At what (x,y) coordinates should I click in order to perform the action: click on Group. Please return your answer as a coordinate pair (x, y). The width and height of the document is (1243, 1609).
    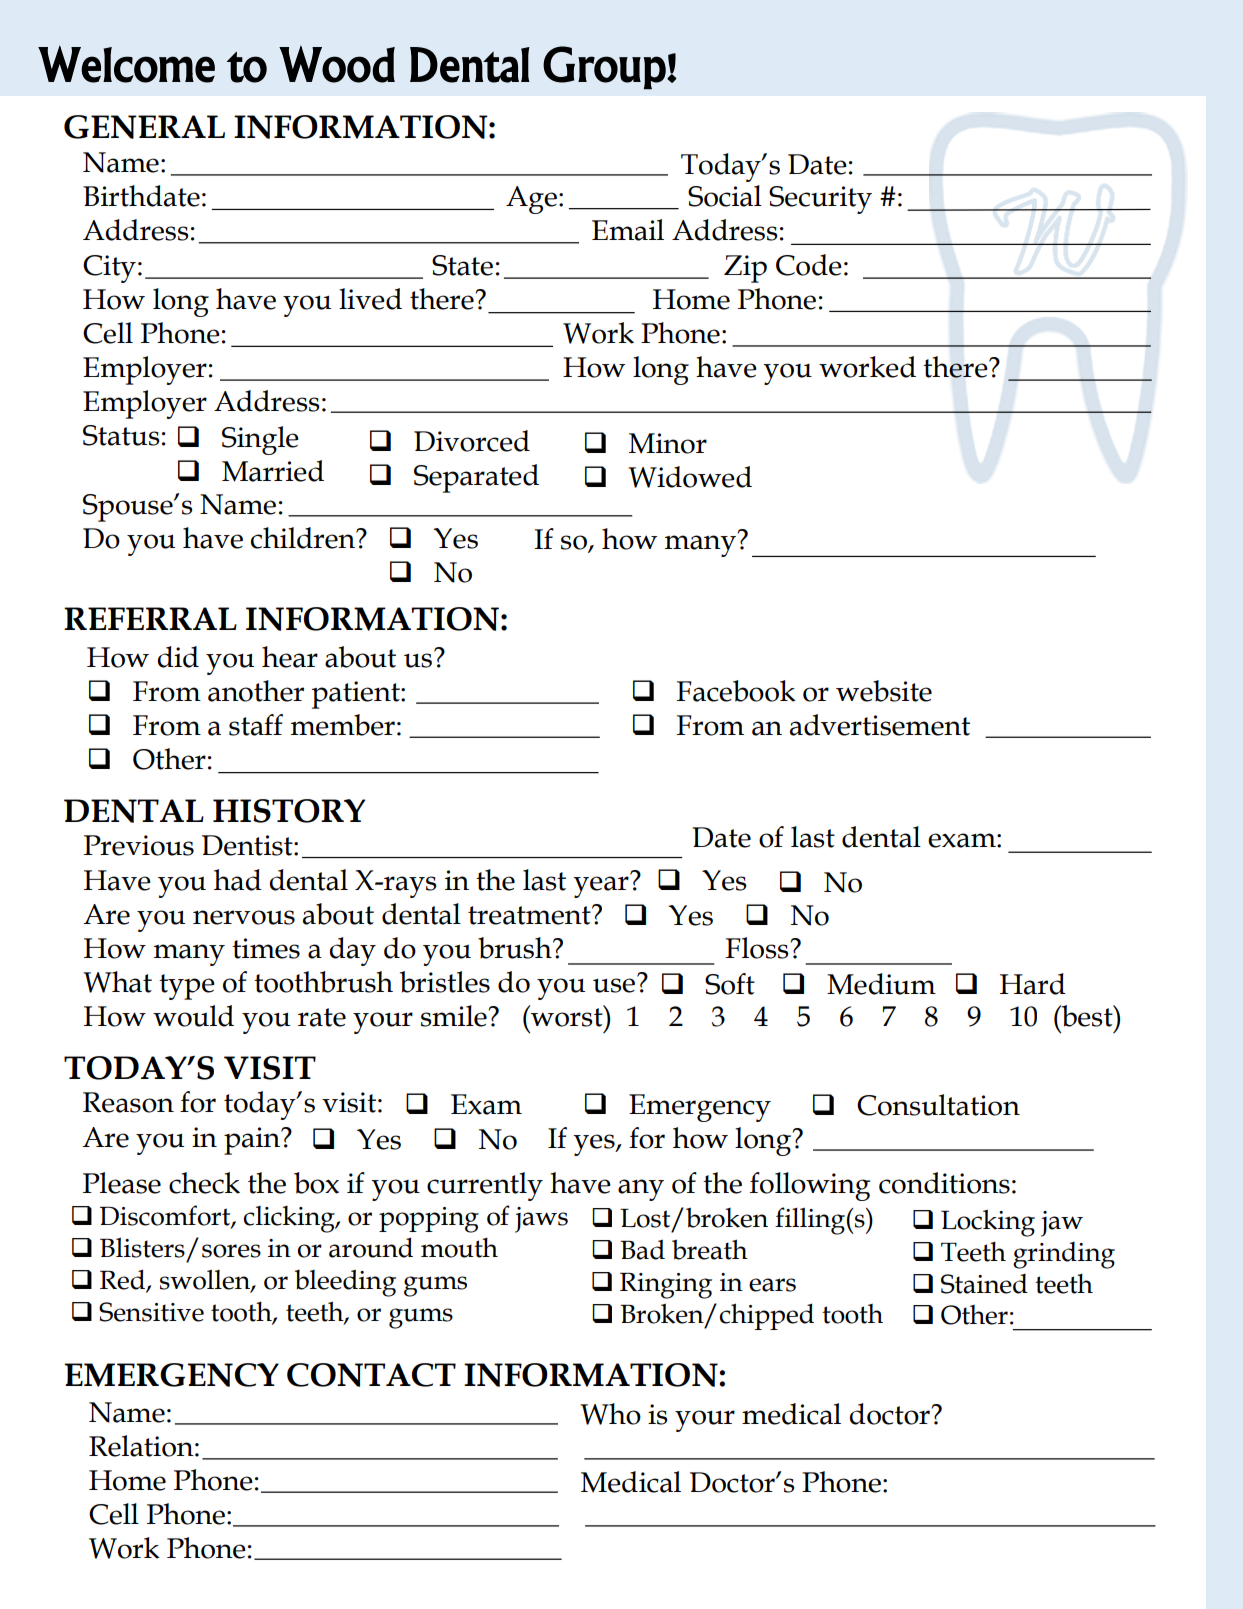
    Looking at the image, I should click on (604, 68).
